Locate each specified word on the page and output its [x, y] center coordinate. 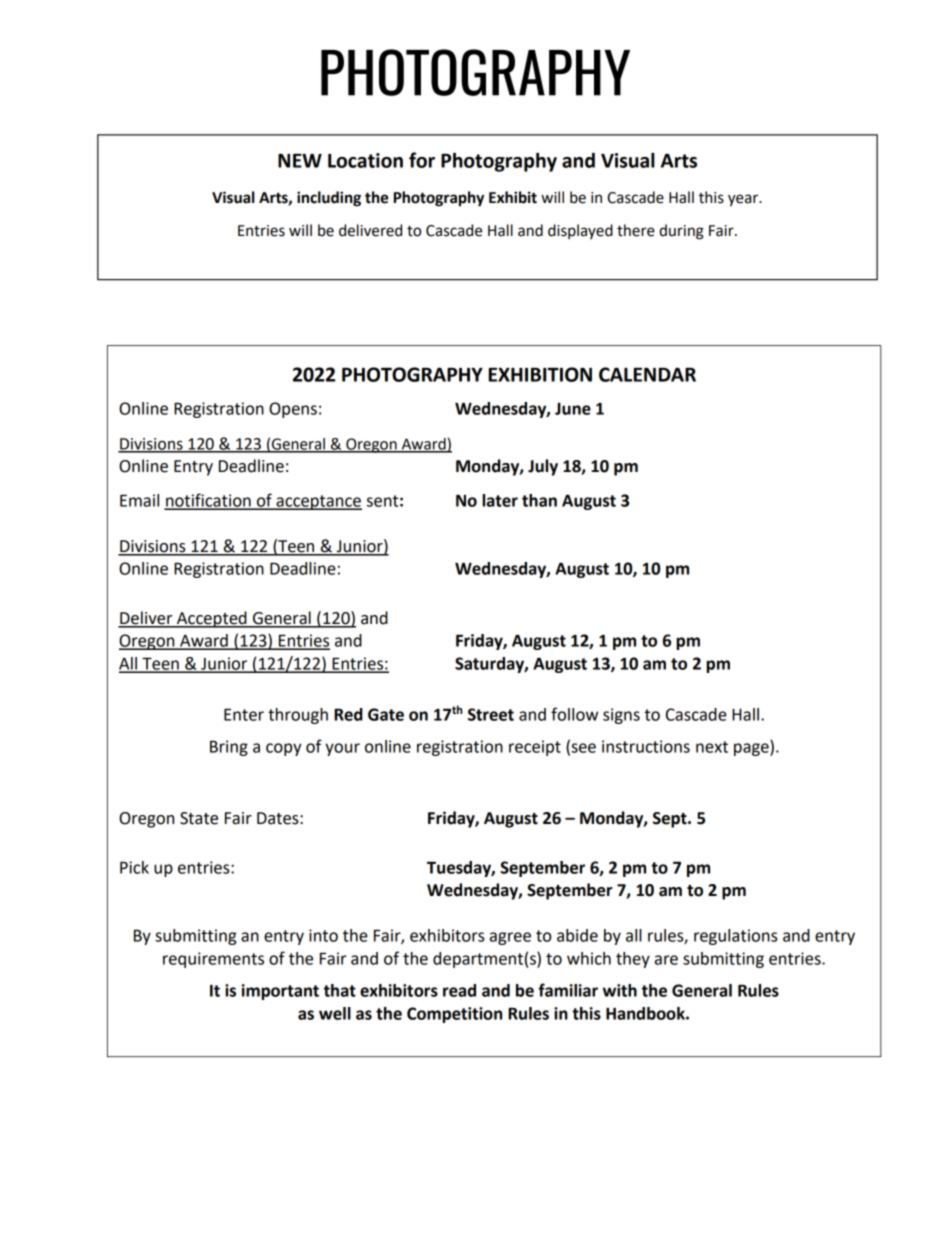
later [500, 500]
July [543, 467]
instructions [646, 746]
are [666, 960]
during [681, 232]
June [573, 409]
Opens [293, 410]
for [422, 160]
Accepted [212, 619]
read [459, 990]
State [199, 818]
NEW [300, 161]
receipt [535, 748]
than [539, 500]
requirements [213, 960]
